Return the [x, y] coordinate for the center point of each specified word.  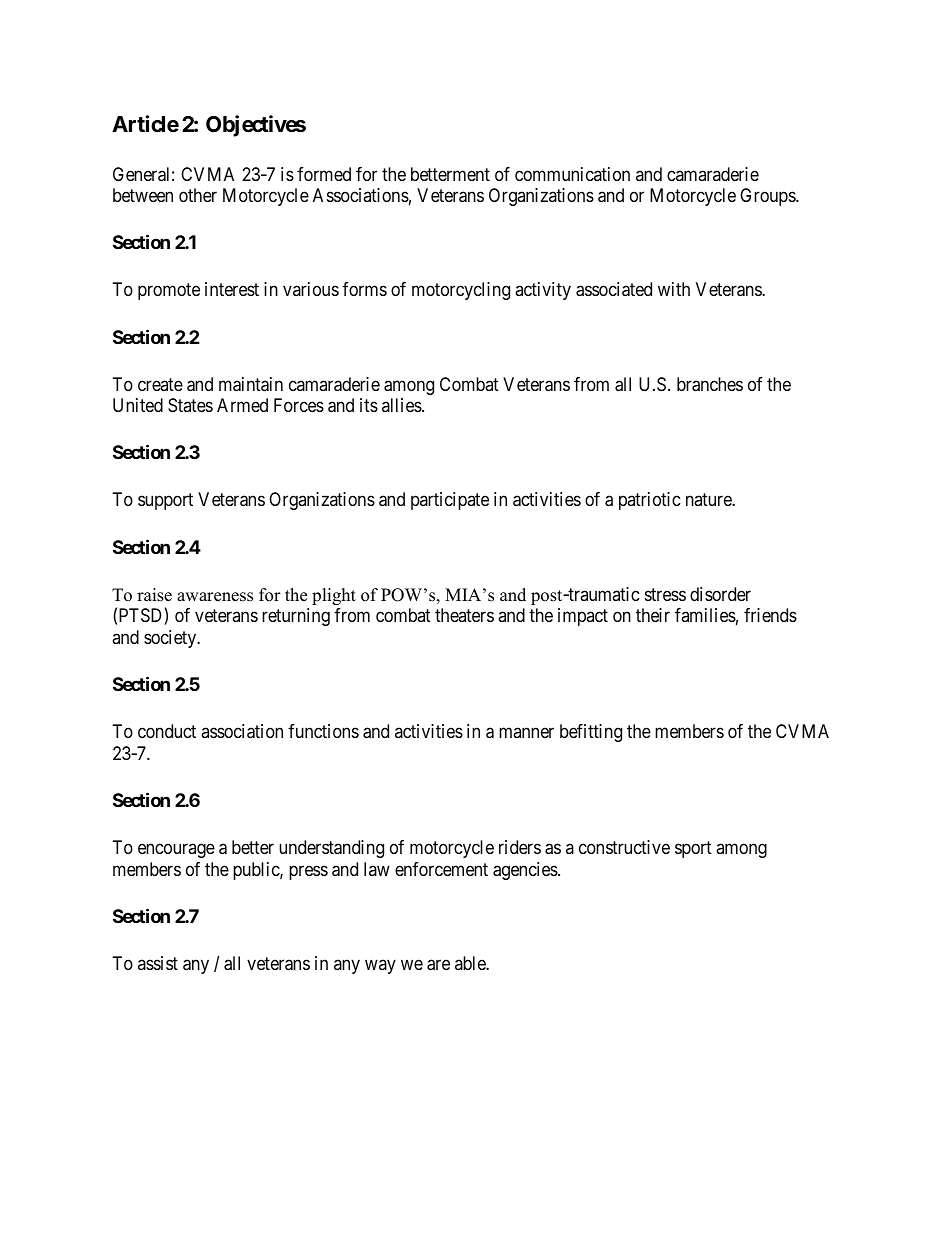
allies [402, 405]
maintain [251, 384]
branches [710, 384]
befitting [591, 733]
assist [158, 963]
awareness [215, 597]
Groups [768, 197]
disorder [720, 594]
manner [526, 733]
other [198, 195]
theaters [464, 615]
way [380, 966]
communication [572, 174]
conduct [167, 731]
